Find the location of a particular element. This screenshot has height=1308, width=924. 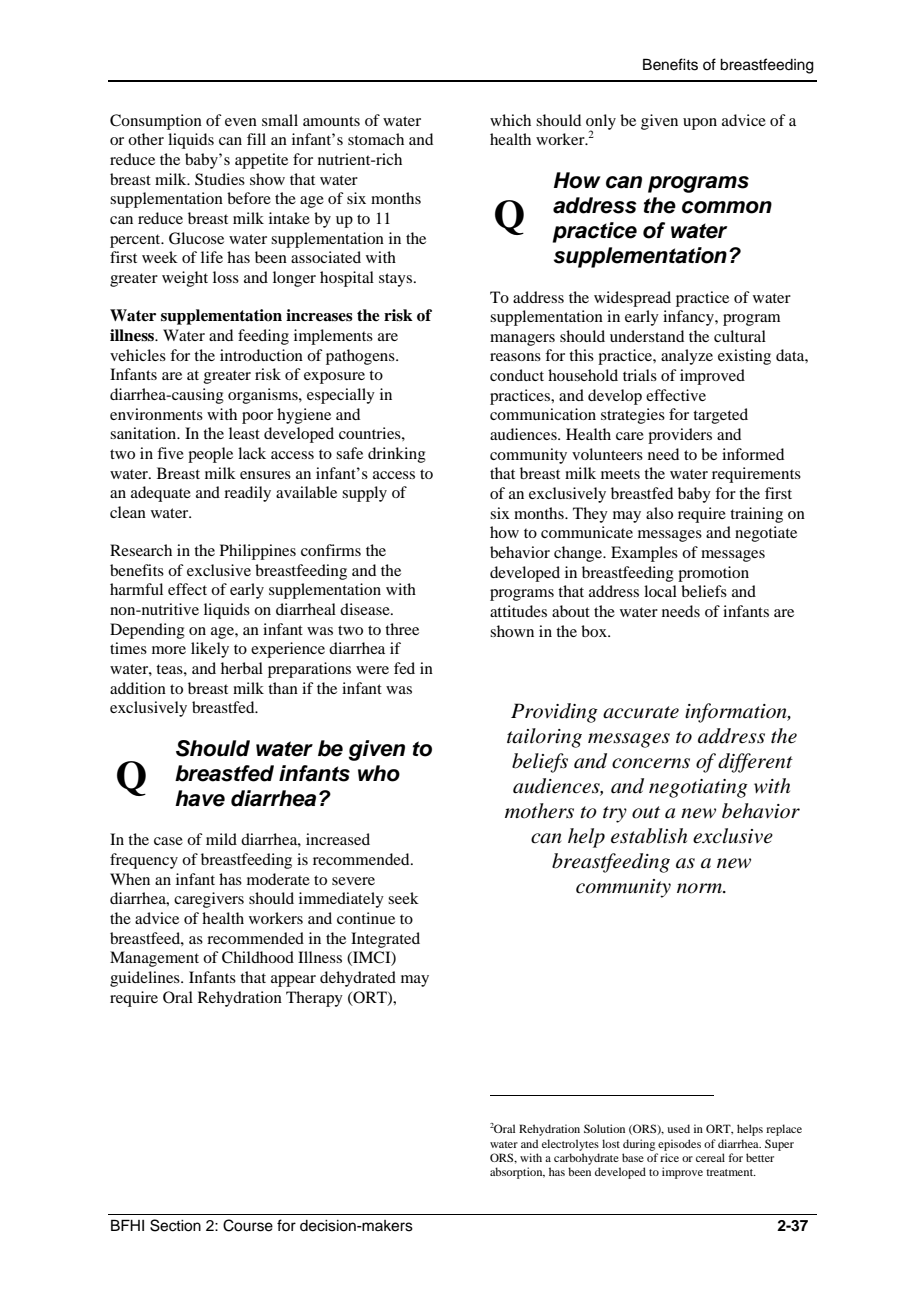

accurate is located at coordinates (641, 712).
